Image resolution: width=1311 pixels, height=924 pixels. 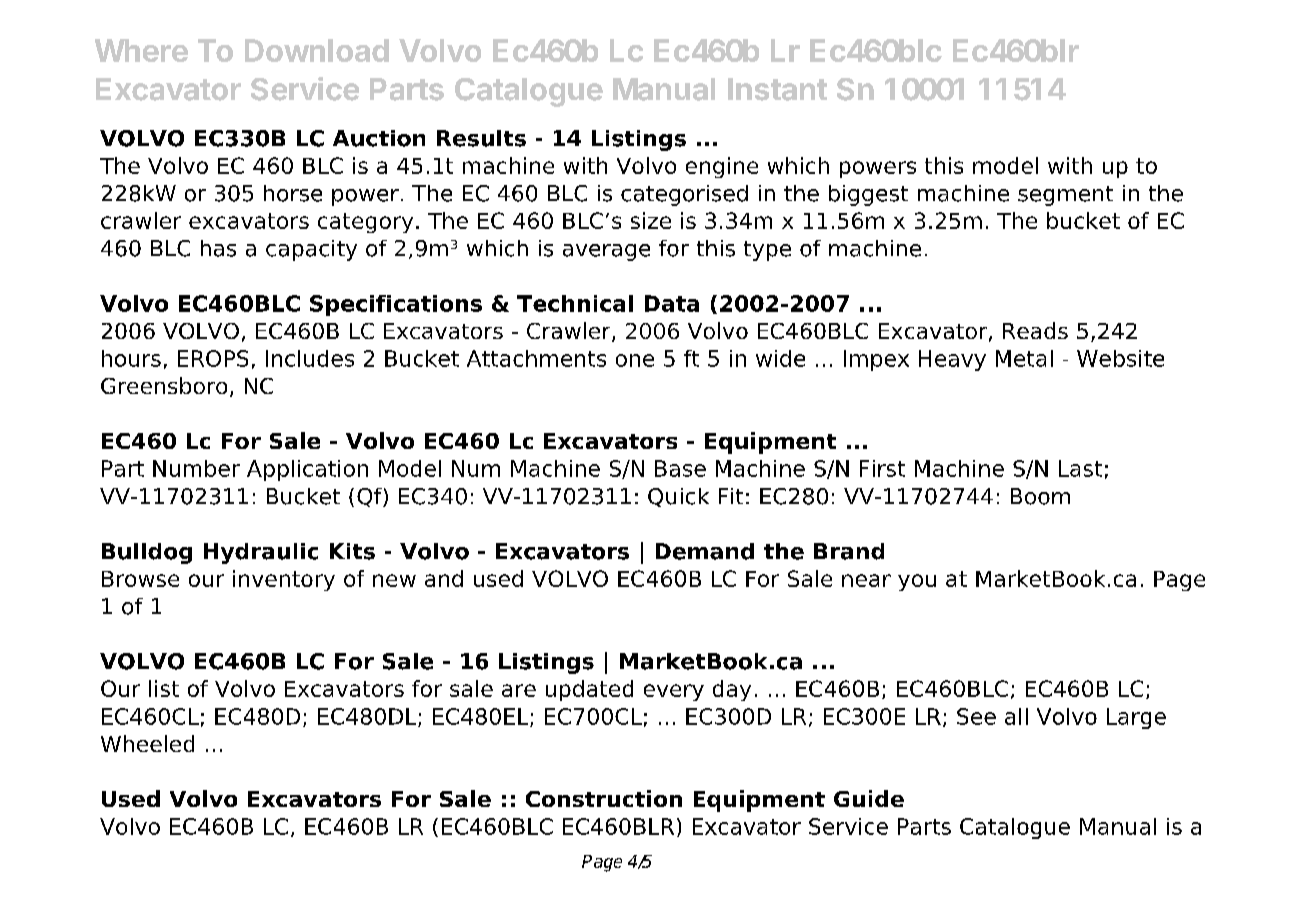 What do you see at coordinates (1035, 330) in the image?
I see `Reads` at bounding box center [1035, 330].
